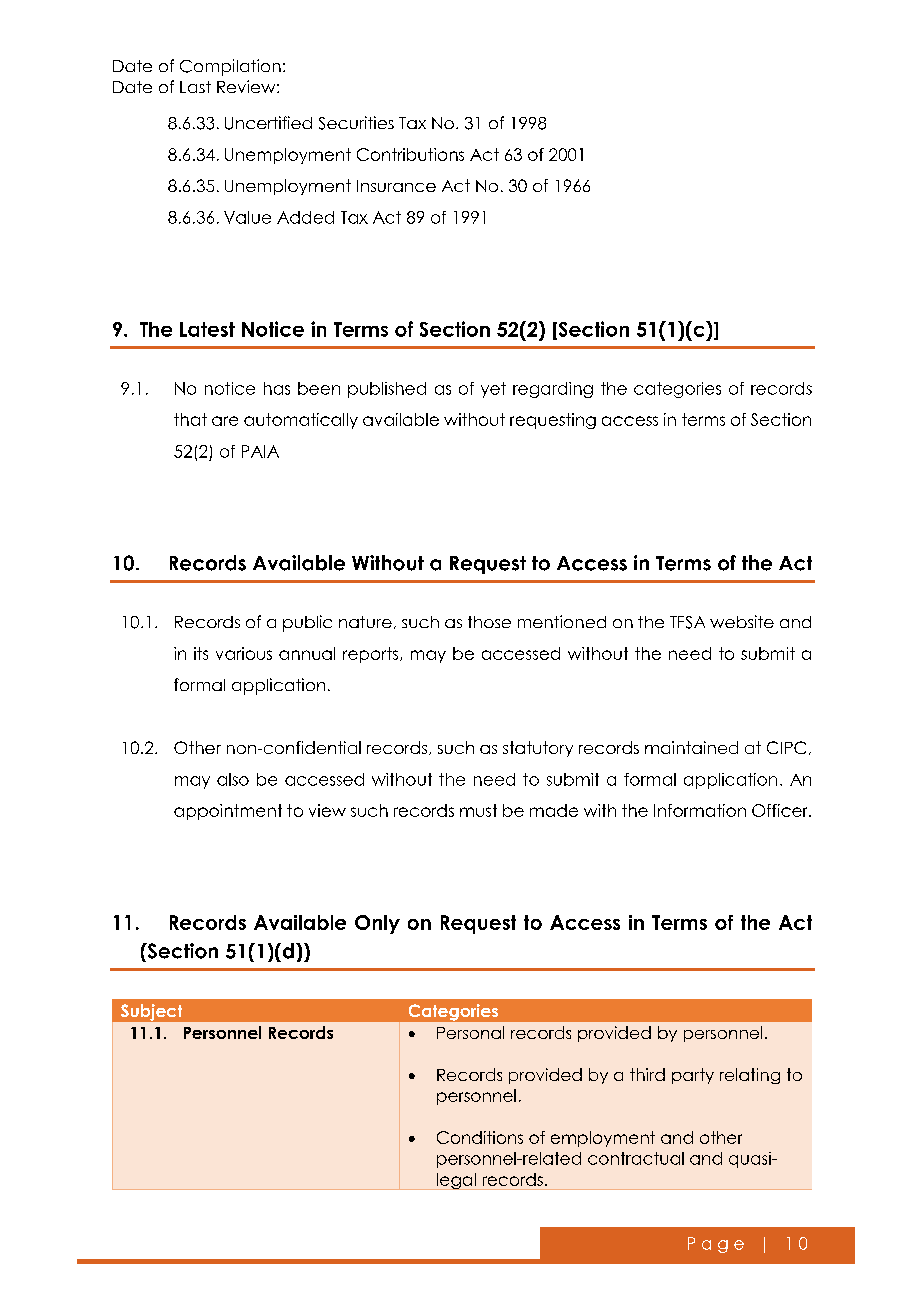 Image resolution: width=924 pixels, height=1308 pixels. I want to click on various, so click(244, 653).
